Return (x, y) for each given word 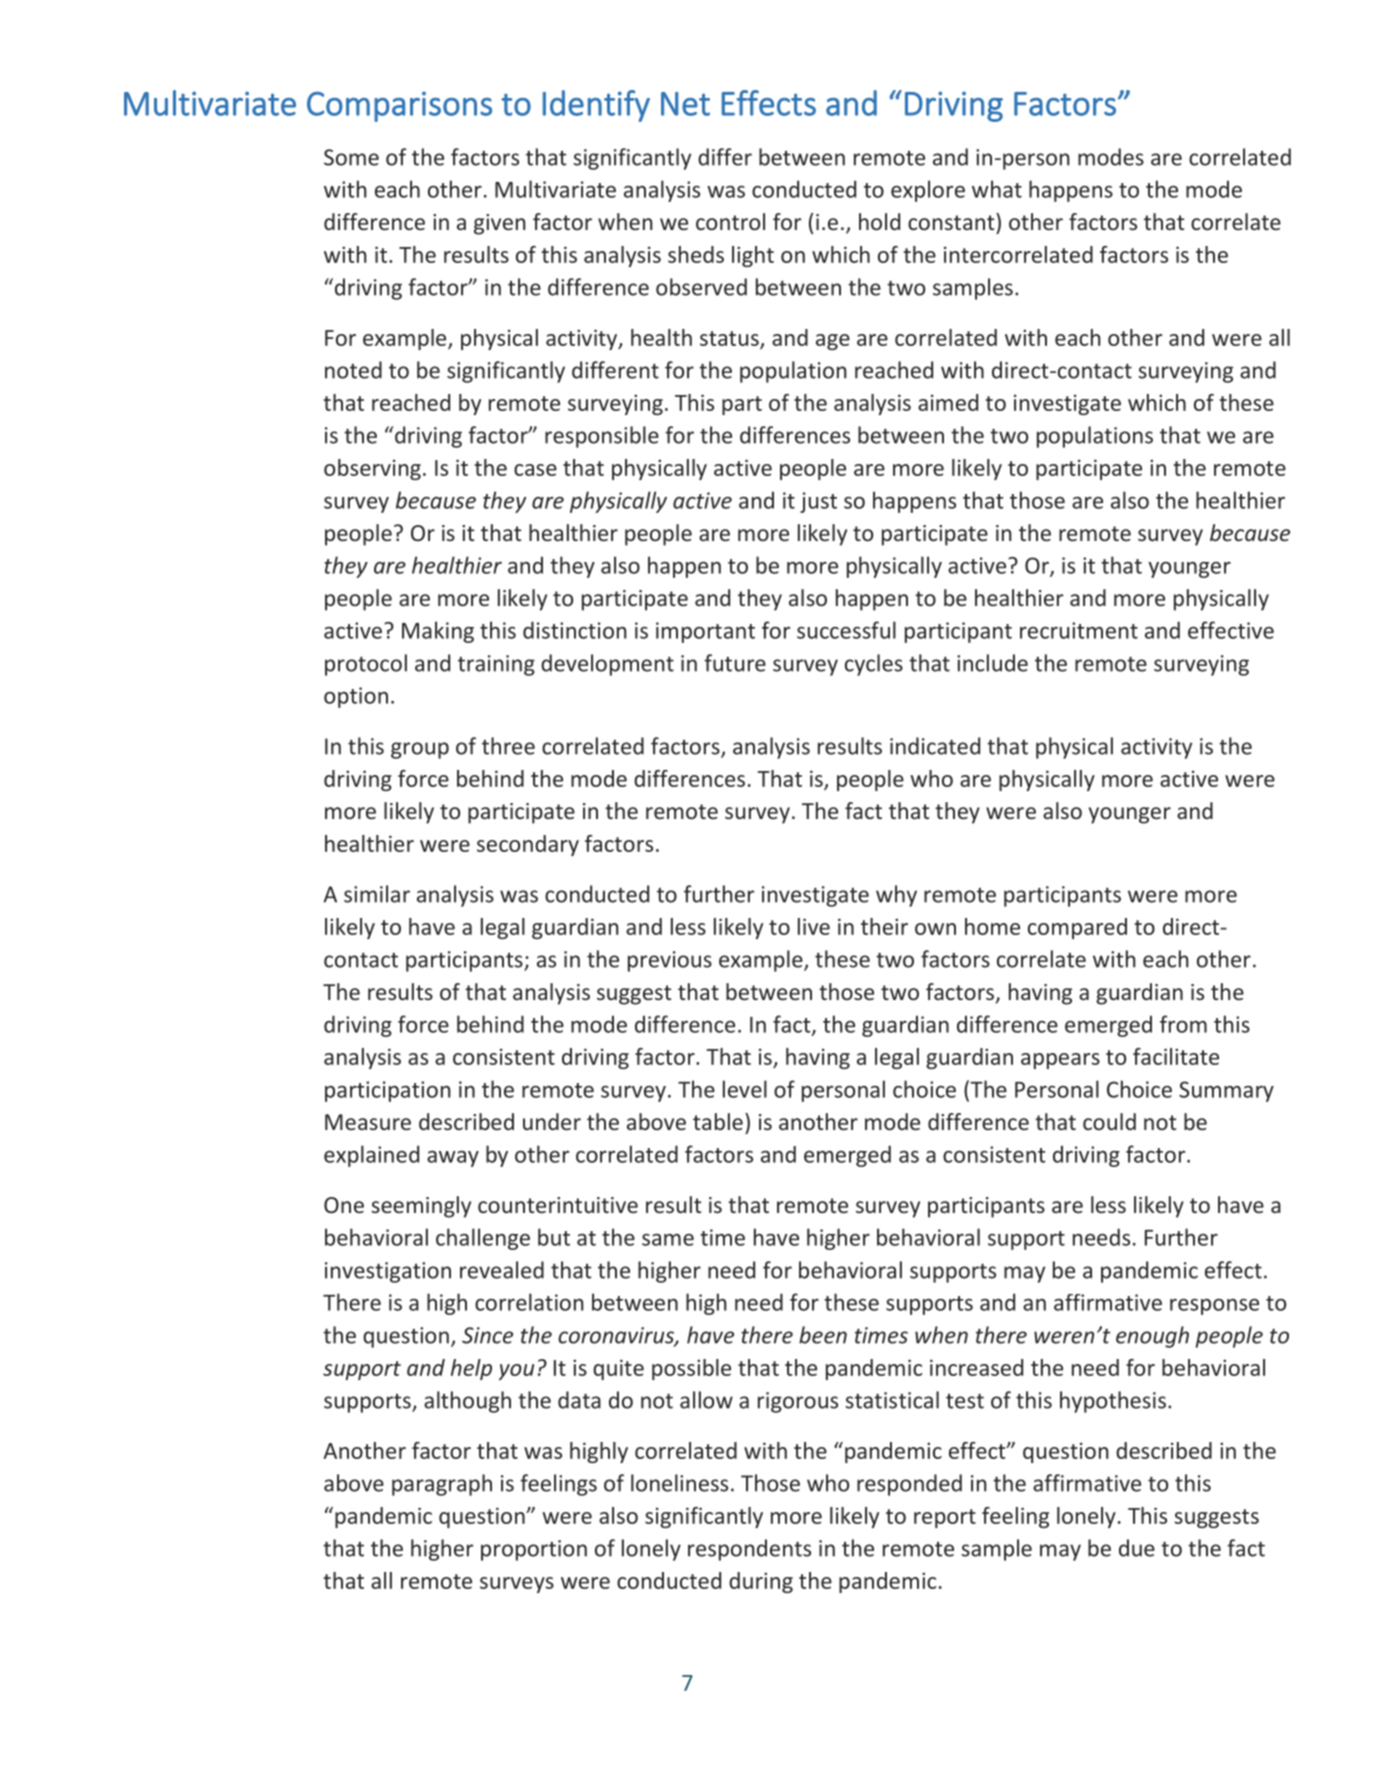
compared (1077, 928)
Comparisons (399, 106)
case (535, 470)
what (997, 189)
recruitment (1079, 630)
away (453, 1159)
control (730, 221)
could (1109, 1121)
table (718, 1121)
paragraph (442, 1485)
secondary (528, 845)
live (814, 926)
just (818, 502)
